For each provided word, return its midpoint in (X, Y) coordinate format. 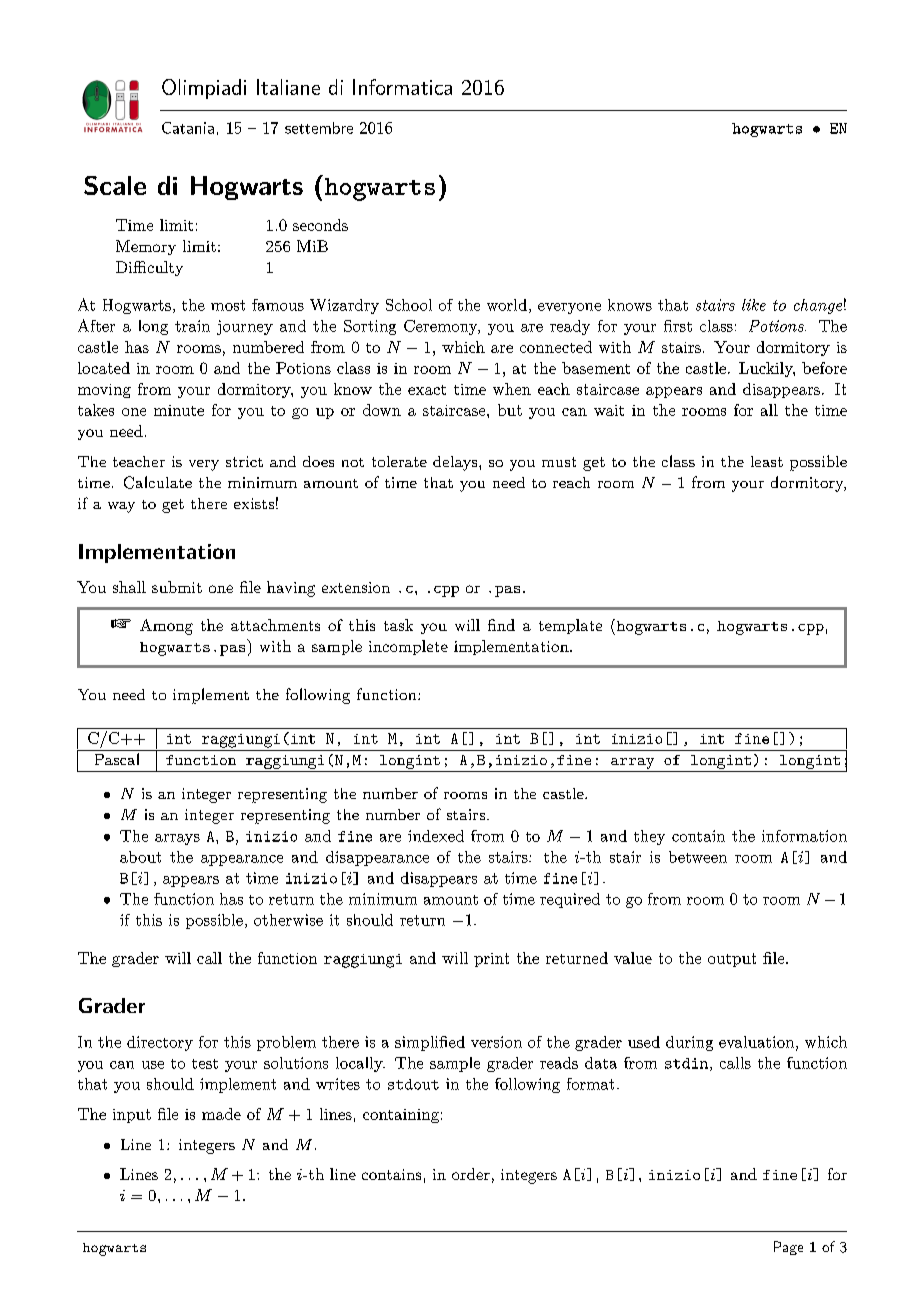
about (140, 857)
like (754, 305)
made (221, 1114)
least (767, 461)
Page (788, 1248)
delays (456, 463)
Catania (188, 128)
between (698, 857)
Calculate (158, 482)
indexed (436, 836)
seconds (320, 225)
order (471, 1174)
